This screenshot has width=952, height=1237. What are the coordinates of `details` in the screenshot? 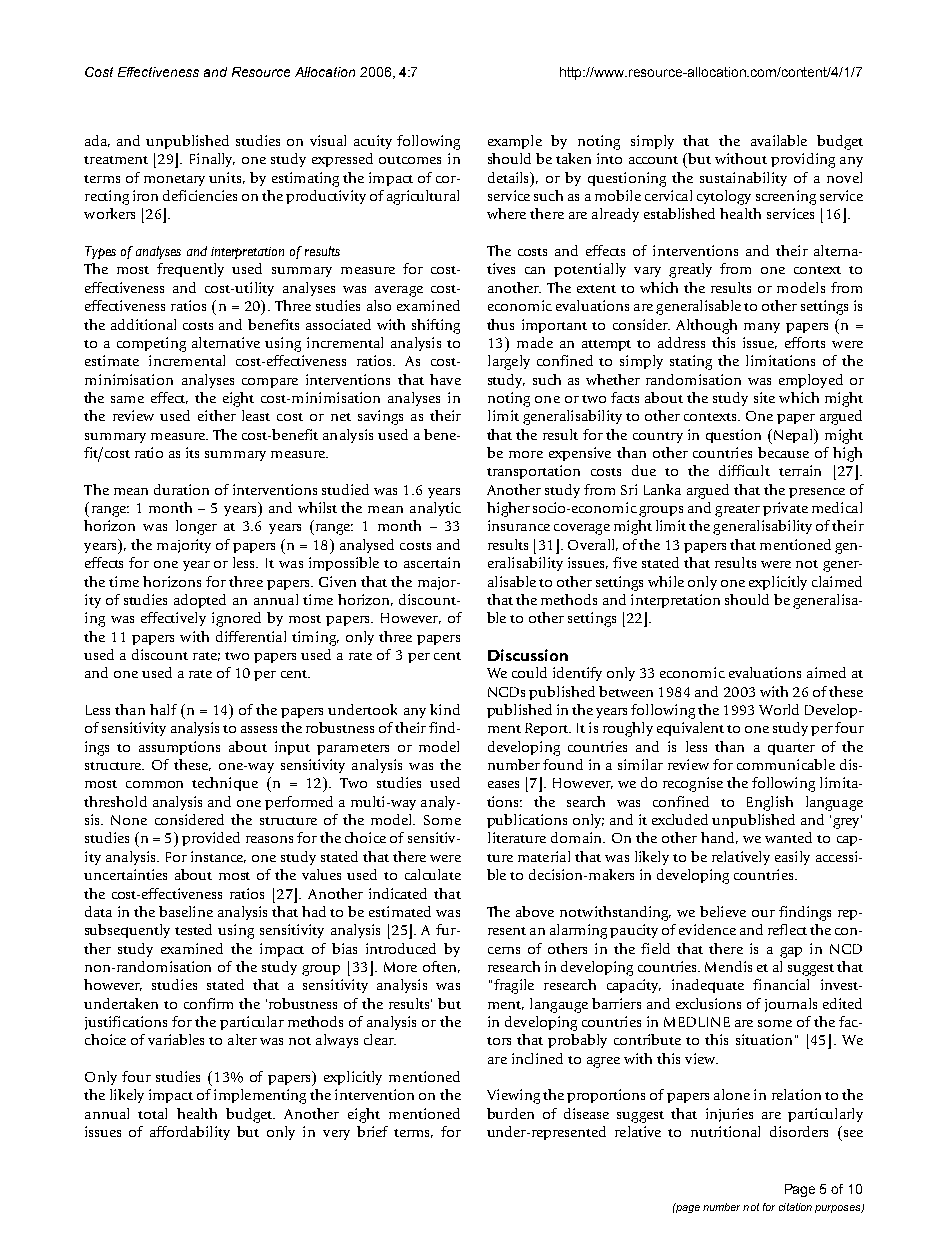 It's located at (510, 177).
